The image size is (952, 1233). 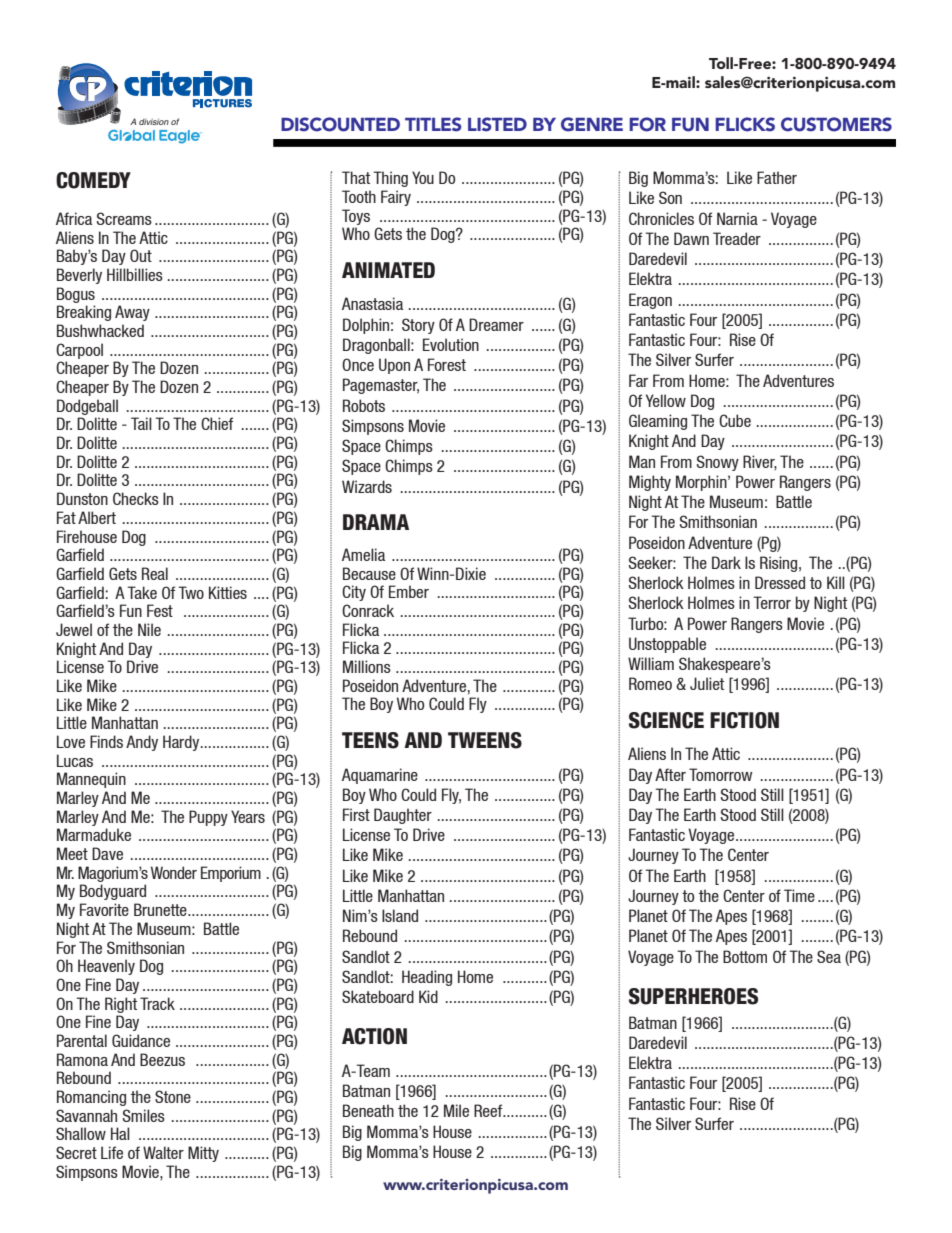 What do you see at coordinates (173, 1096) in the screenshot?
I see `Stone` at bounding box center [173, 1096].
